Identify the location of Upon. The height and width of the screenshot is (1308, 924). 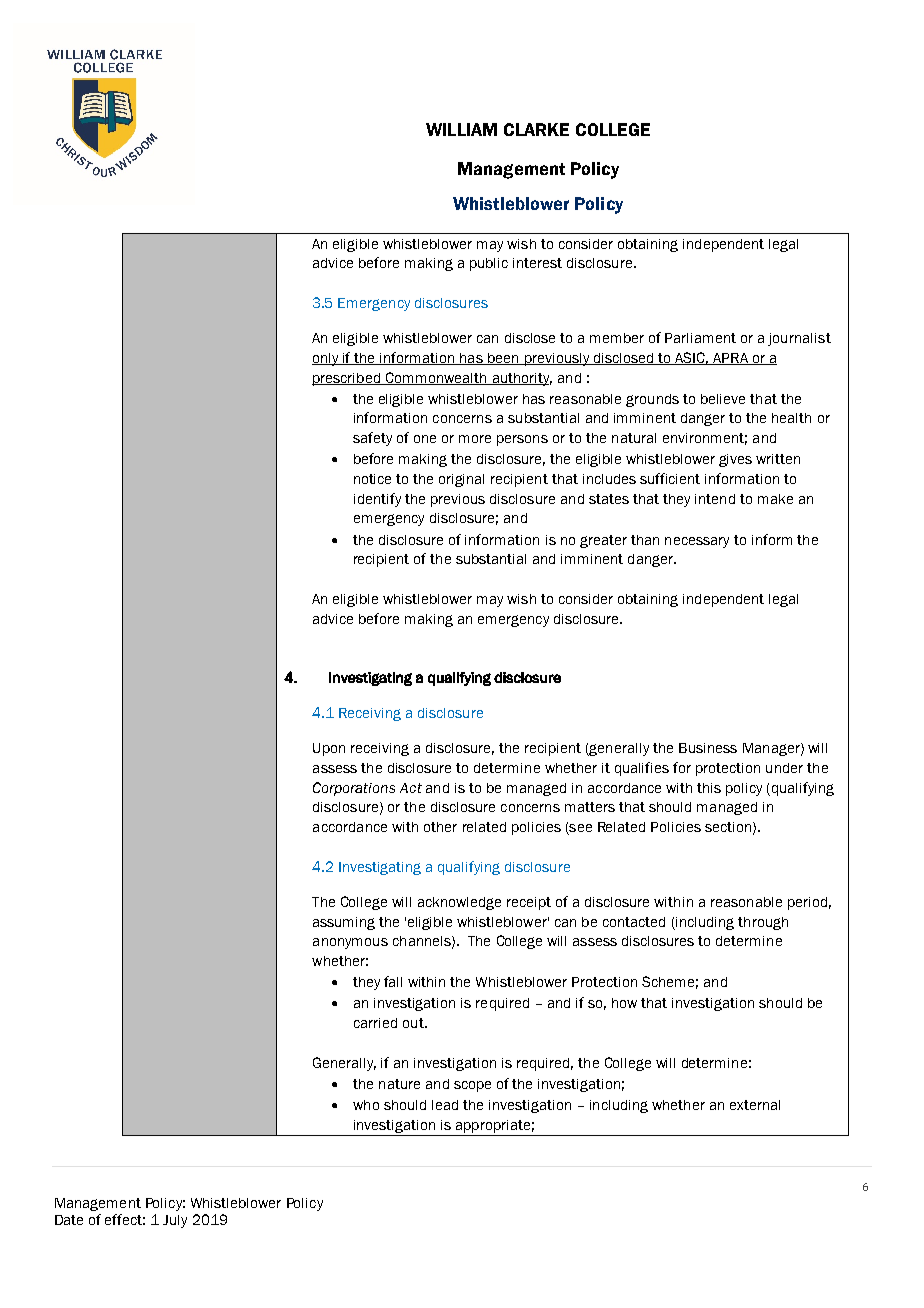
(329, 749).
